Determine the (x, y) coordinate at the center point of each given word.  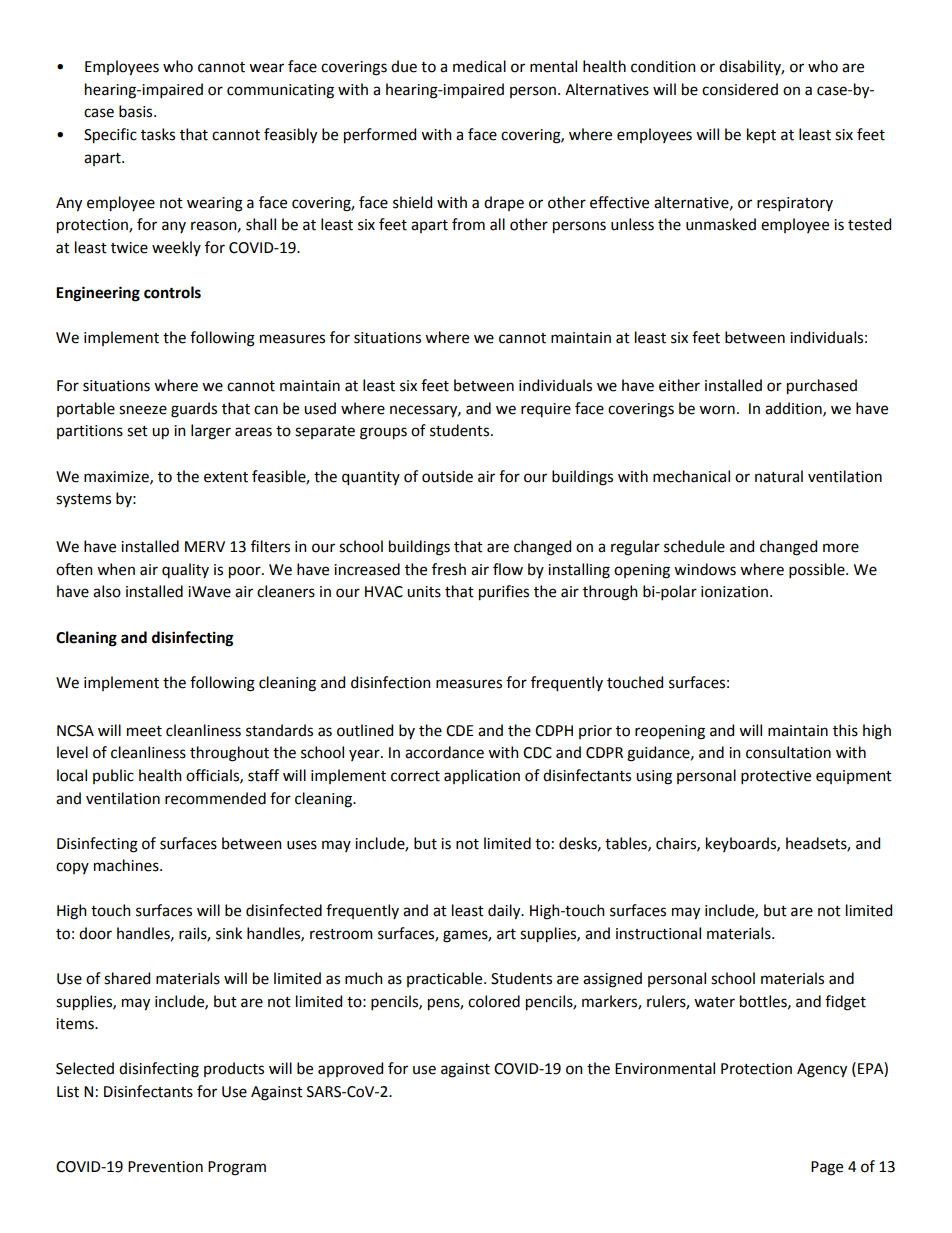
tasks (158, 134)
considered (740, 89)
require (546, 410)
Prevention (165, 1167)
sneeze (143, 410)
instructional (658, 933)
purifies (504, 593)
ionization (734, 592)
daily (505, 912)
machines (127, 865)
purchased (822, 387)
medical (479, 66)
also (107, 591)
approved (350, 1069)
